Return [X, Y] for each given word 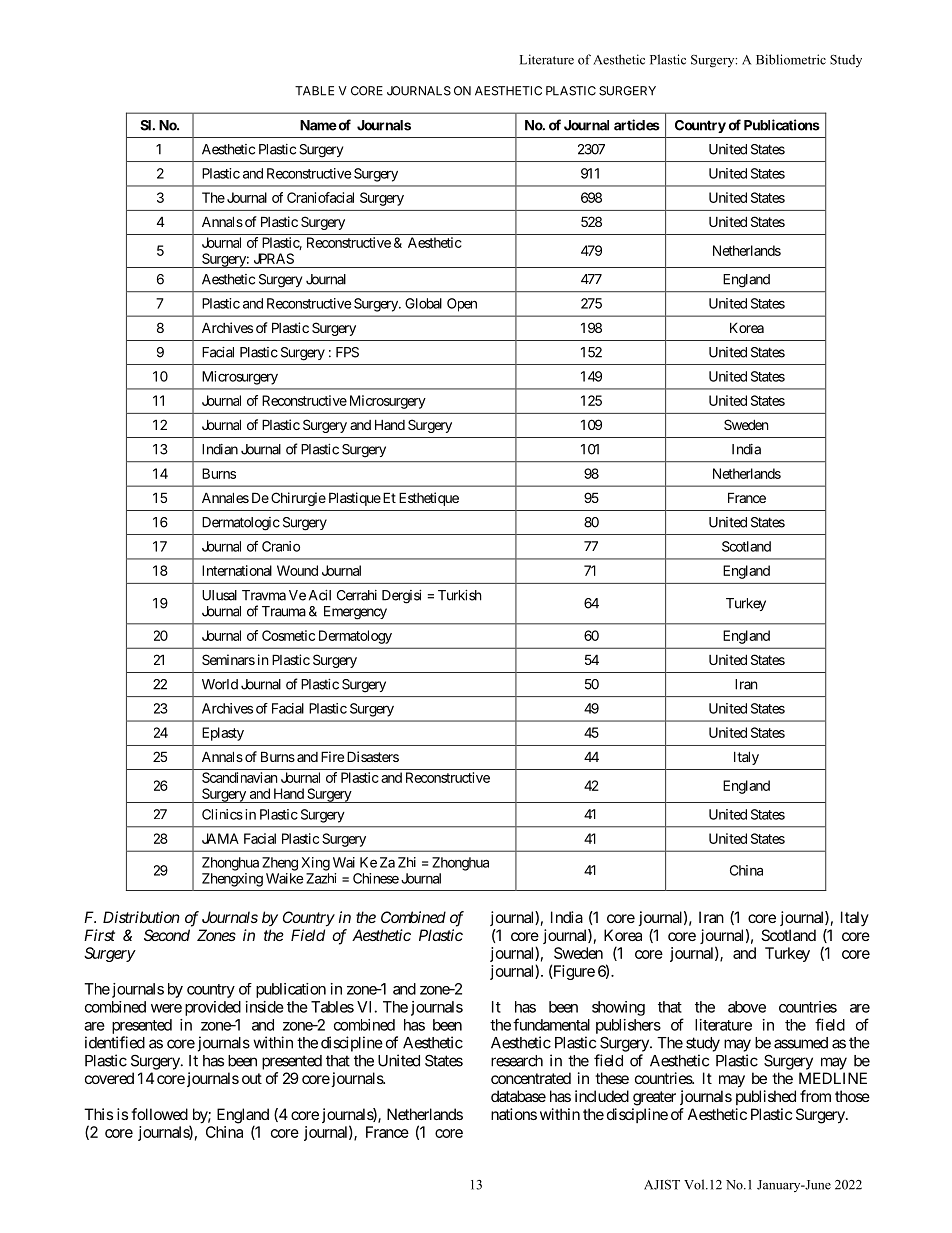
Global [423, 303]
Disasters [373, 756]
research [517, 1061]
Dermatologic [241, 524]
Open [462, 305]
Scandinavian [239, 777]
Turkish [460, 595]
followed [159, 1114]
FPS [347, 352]
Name [318, 125]
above [747, 1007]
